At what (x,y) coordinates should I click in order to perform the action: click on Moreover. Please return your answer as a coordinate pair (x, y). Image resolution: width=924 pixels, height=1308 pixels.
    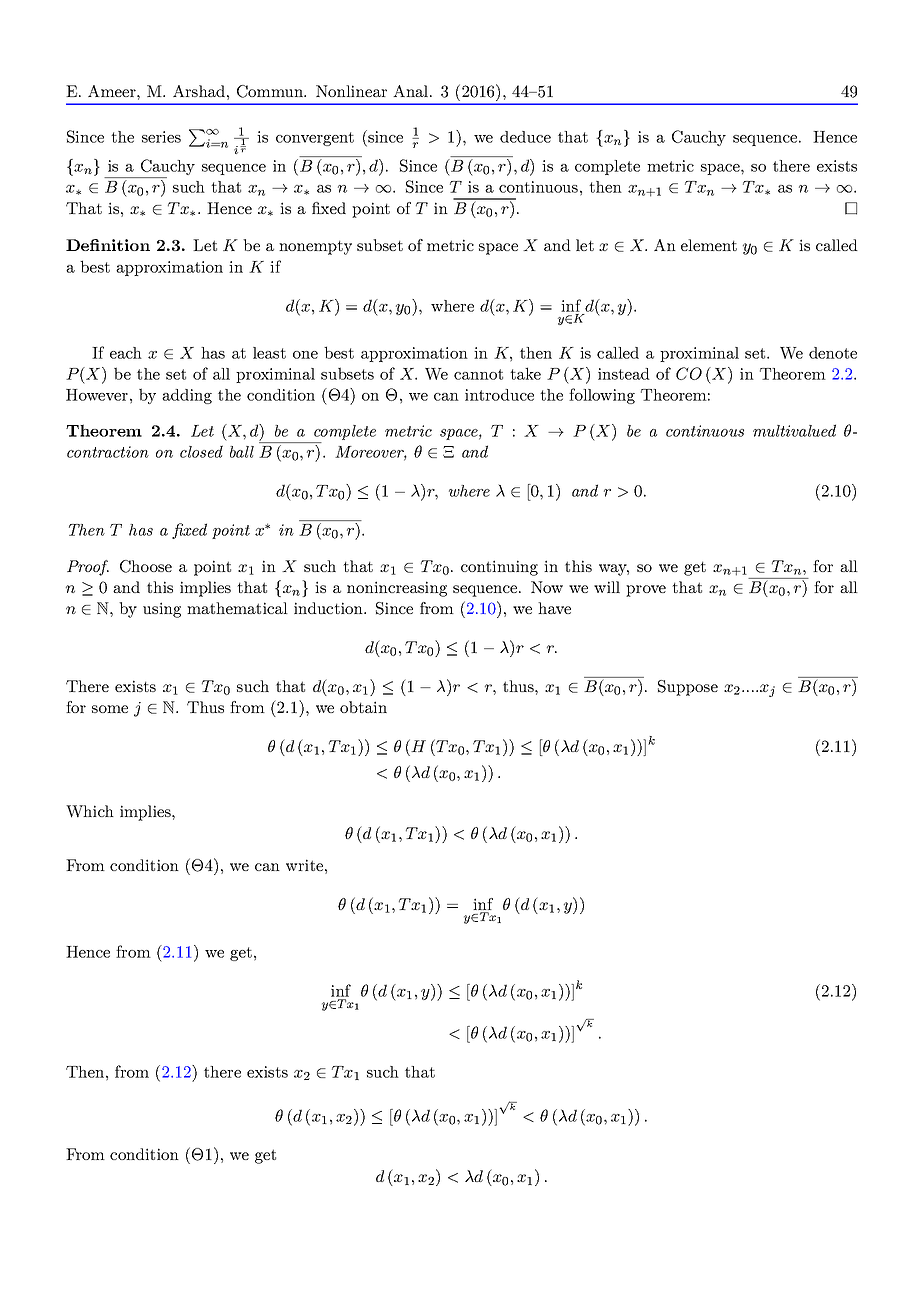
    Looking at the image, I should click on (371, 453).
